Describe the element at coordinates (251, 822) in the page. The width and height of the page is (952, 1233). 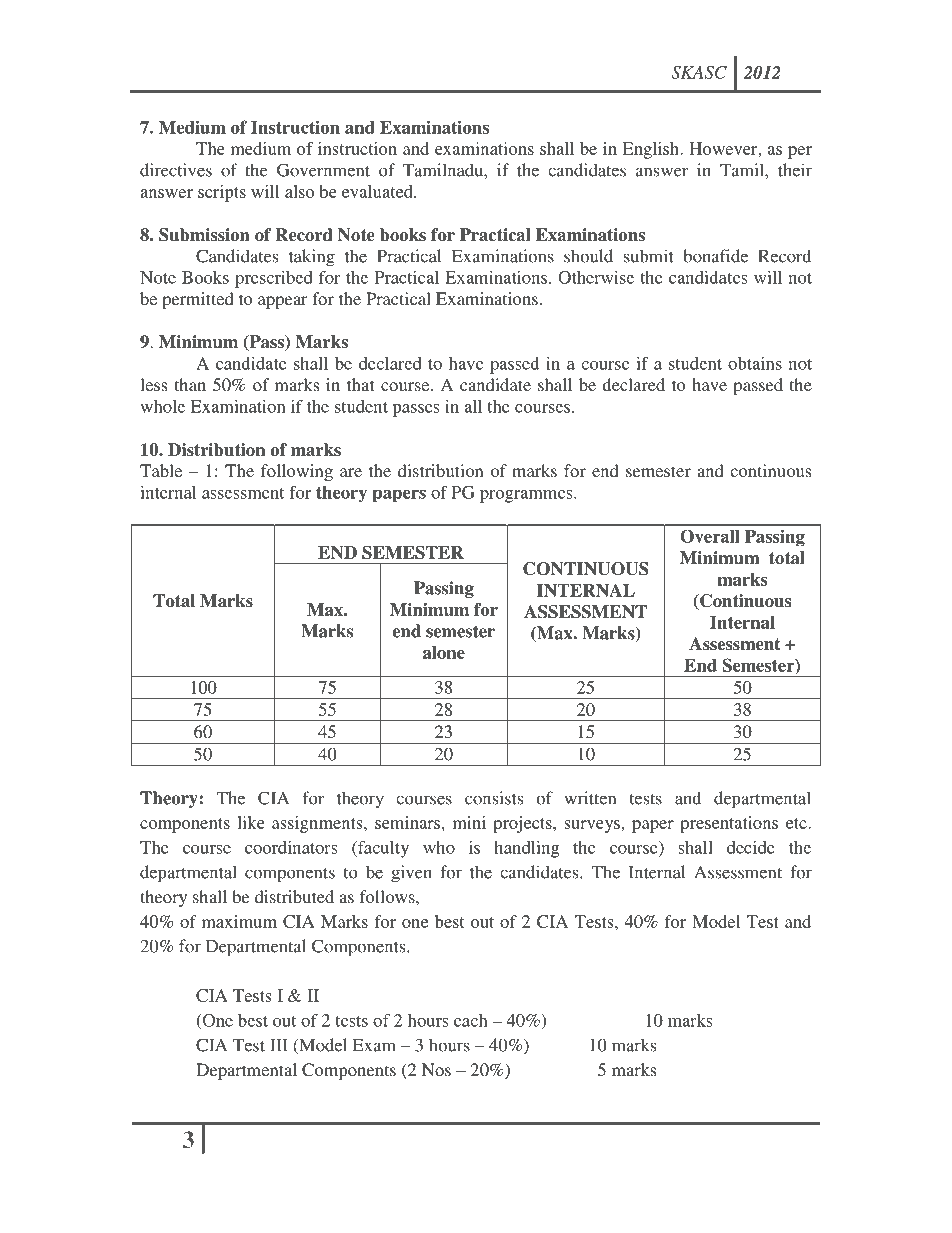
I see `like` at that location.
